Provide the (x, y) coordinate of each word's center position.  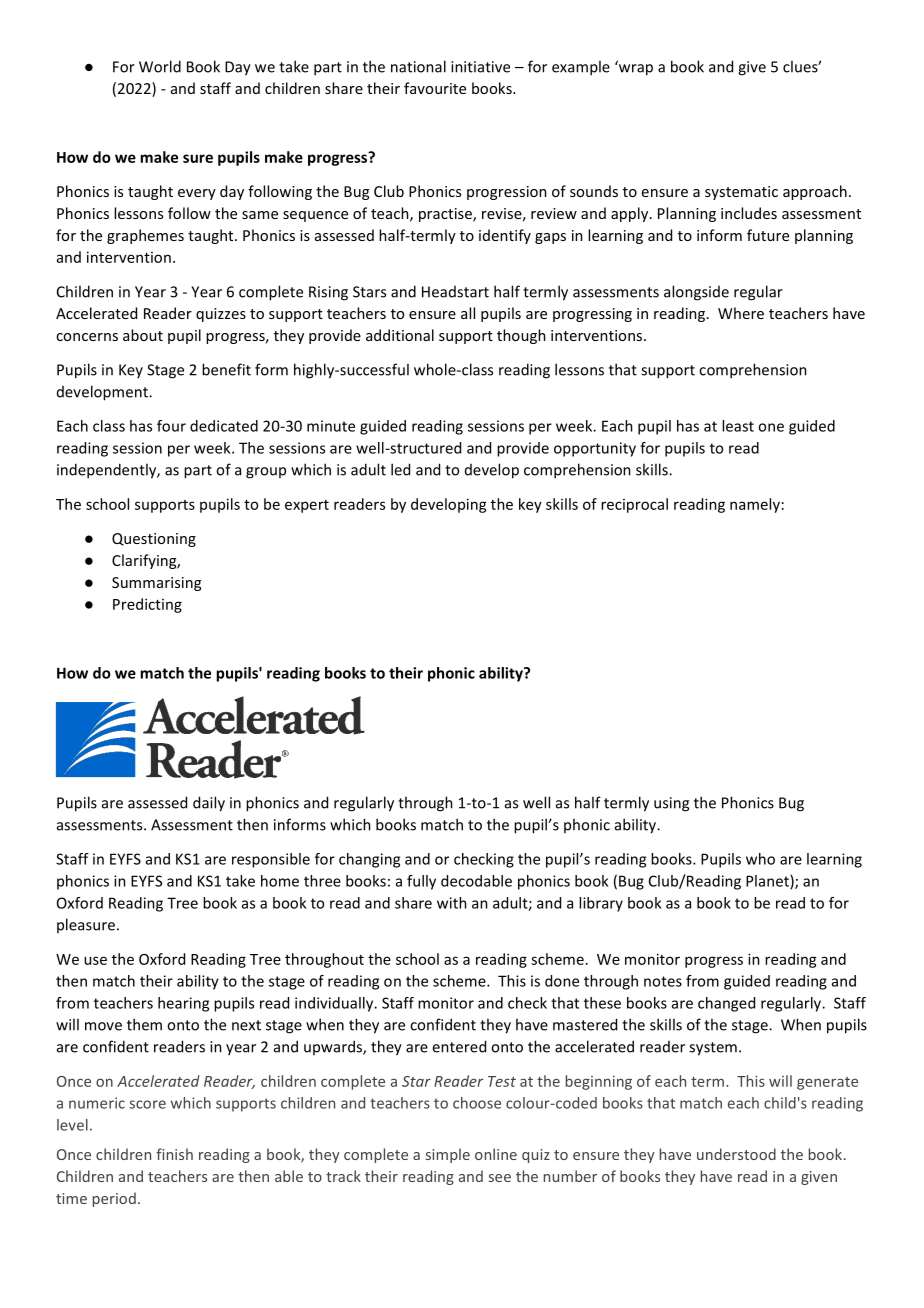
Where (741, 313)
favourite (435, 88)
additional (400, 335)
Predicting (147, 605)
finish (174, 1154)
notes (663, 981)
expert (307, 506)
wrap (635, 68)
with (452, 903)
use (95, 960)
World (160, 66)
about (143, 335)
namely (755, 505)
